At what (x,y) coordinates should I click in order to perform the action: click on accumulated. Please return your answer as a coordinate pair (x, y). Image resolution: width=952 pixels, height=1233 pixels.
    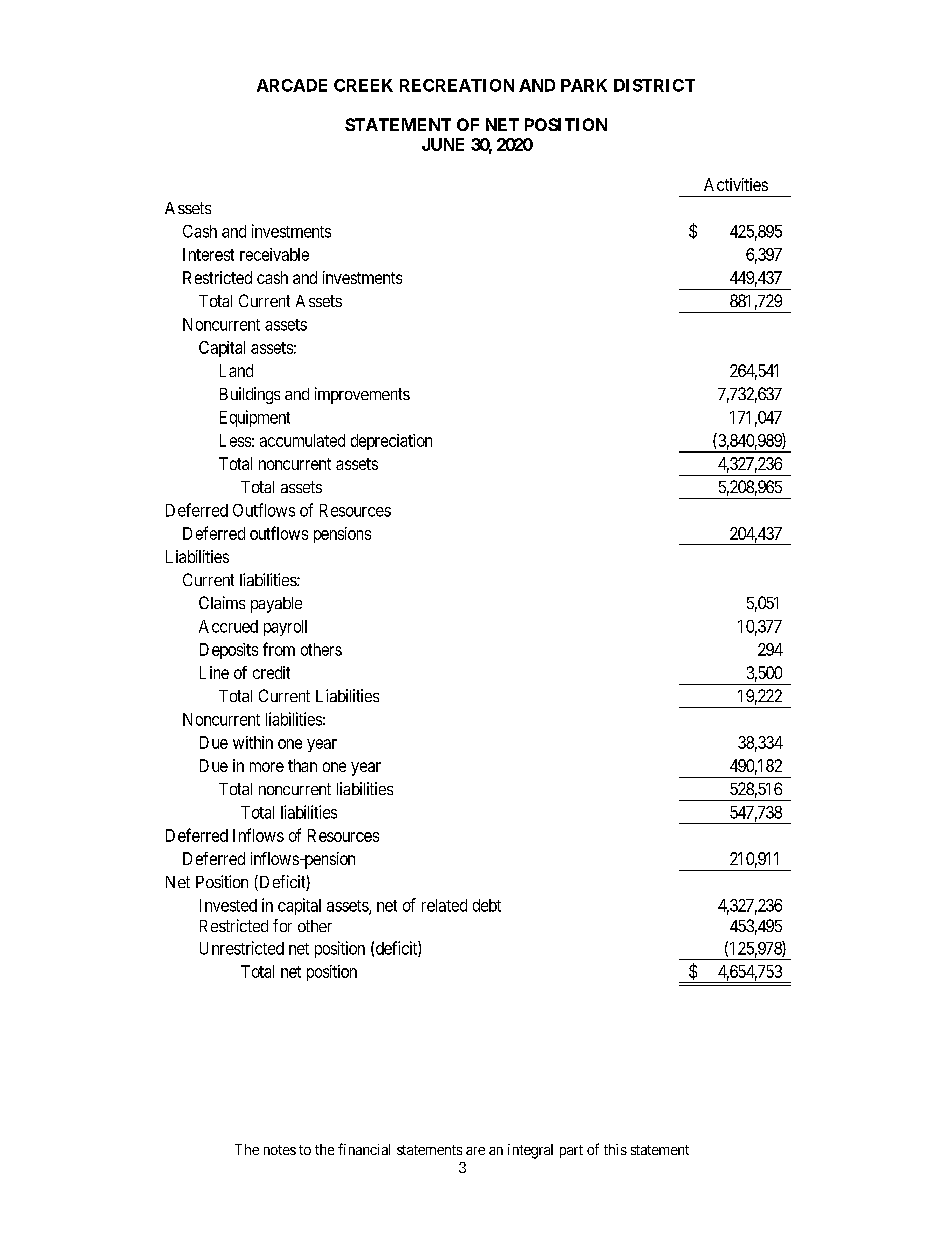
    Looking at the image, I should click on (302, 440).
